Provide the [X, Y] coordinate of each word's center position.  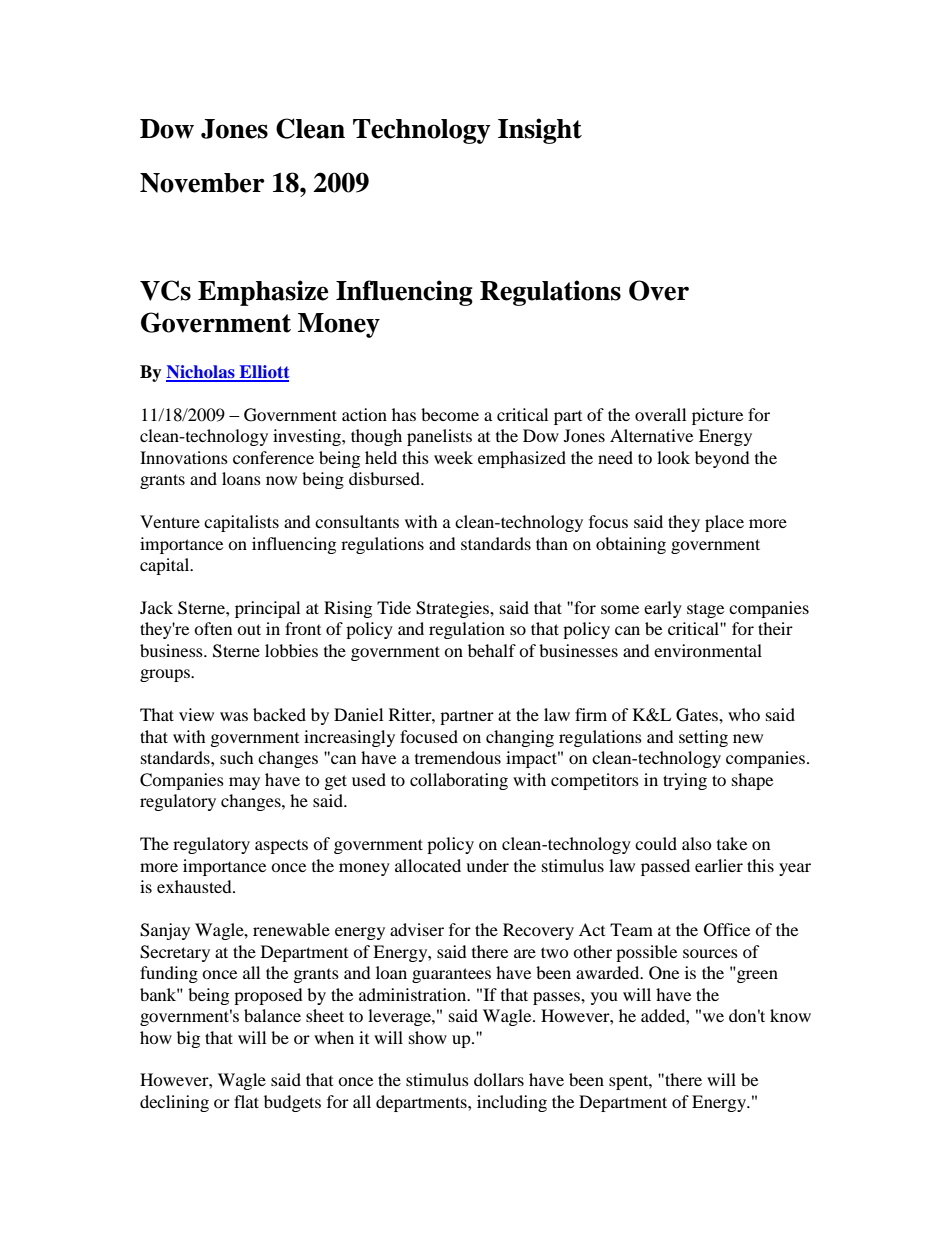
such [237, 757]
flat [246, 1101]
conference [273, 457]
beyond [722, 459]
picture [717, 416]
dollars [499, 1079]
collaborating [459, 781]
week [453, 457]
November [202, 183]
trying [685, 781]
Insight [540, 131]
